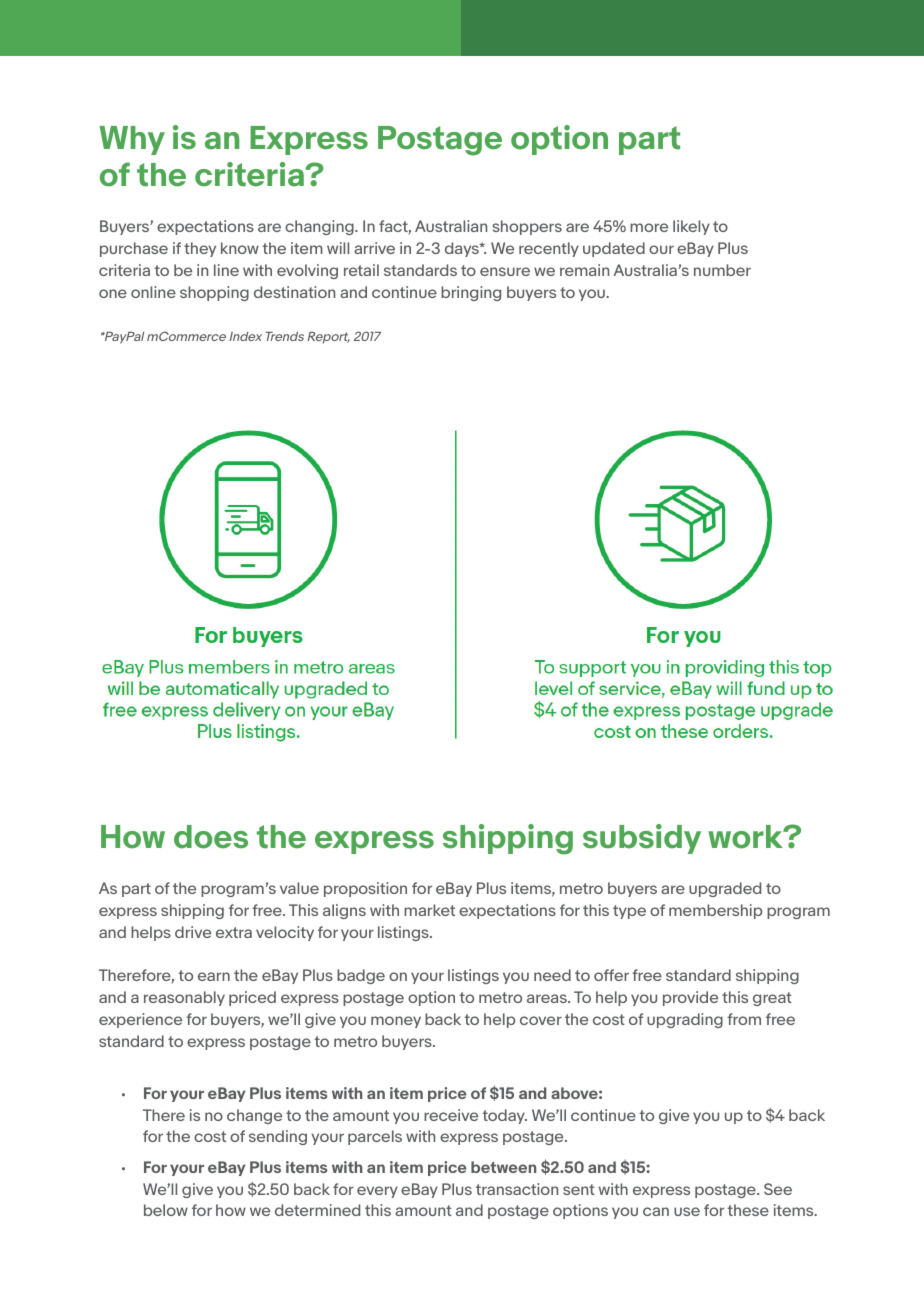 This screenshot has height=1308, width=924. I want to click on subsidy, so click(642, 839).
